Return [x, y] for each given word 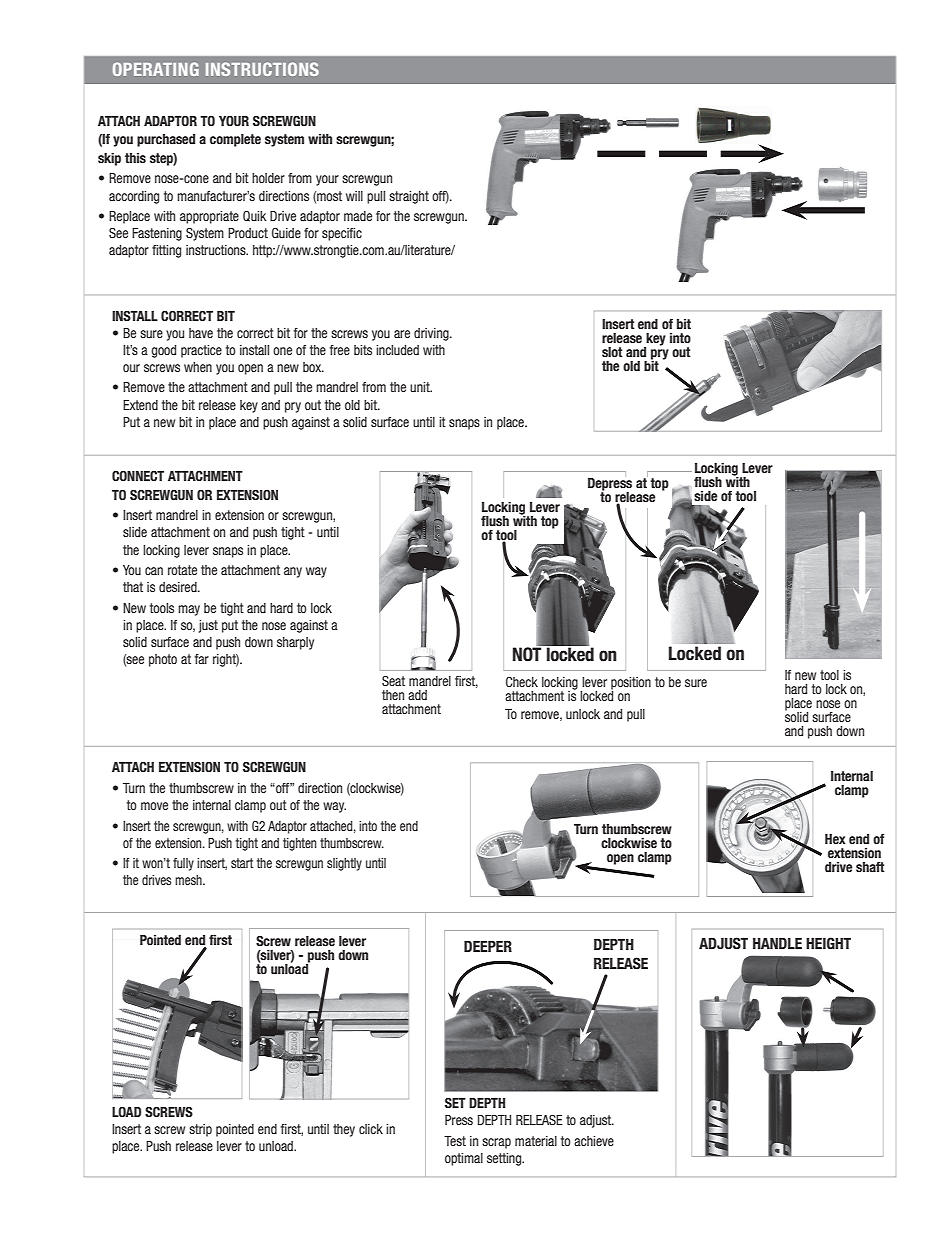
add [417, 695]
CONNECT [138, 476]
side [705, 496]
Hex [835, 839]
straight [409, 197]
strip [200, 1130]
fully [183, 864]
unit [421, 387]
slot [612, 352]
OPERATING [156, 69]
